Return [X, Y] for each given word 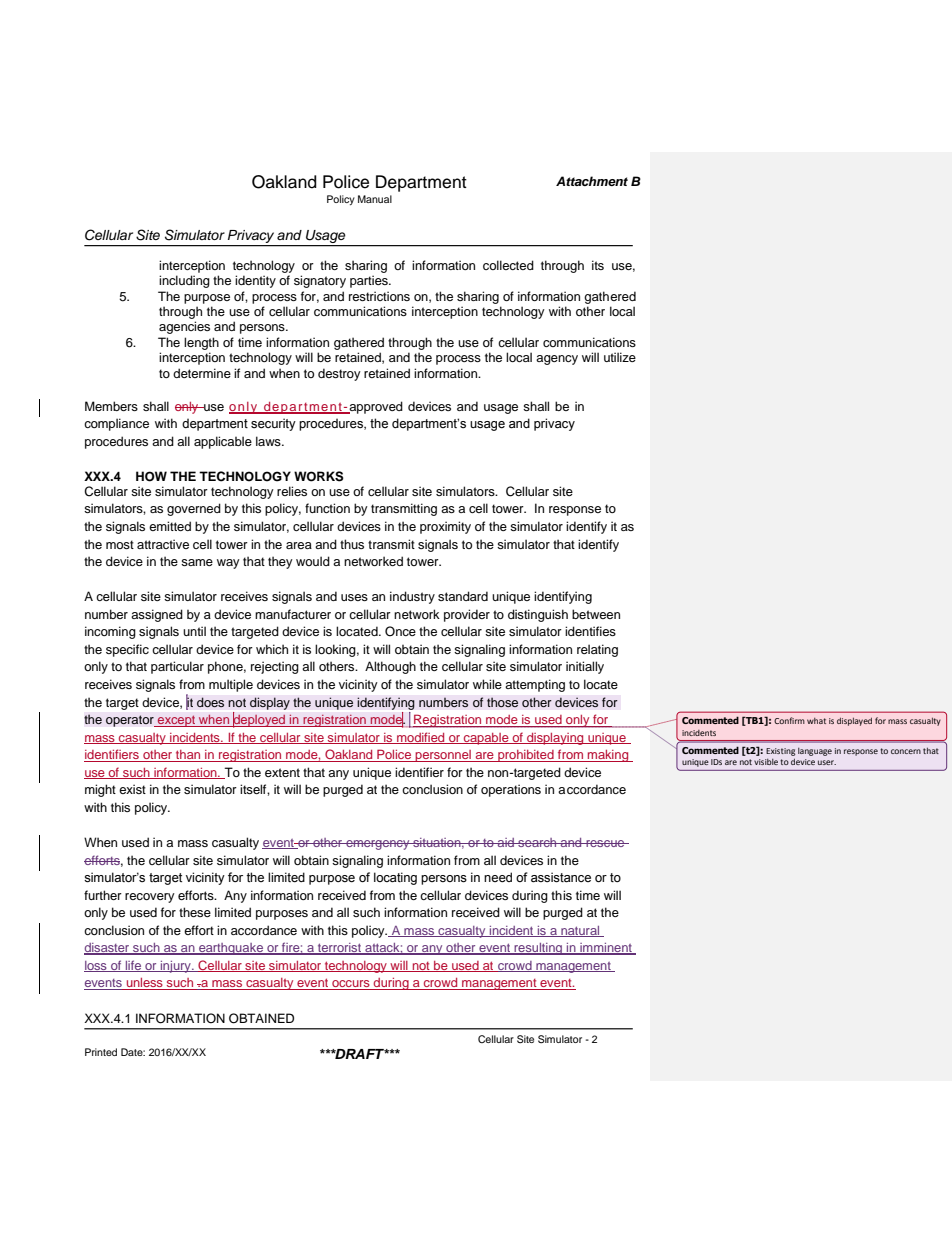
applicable [223, 442]
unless [144, 984]
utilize [620, 357]
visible [766, 762]
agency [557, 360]
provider [467, 615]
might [100, 790]
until [194, 631]
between [596, 614]
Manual [375, 199]
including [184, 281]
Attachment [592, 181]
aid [506, 842]
